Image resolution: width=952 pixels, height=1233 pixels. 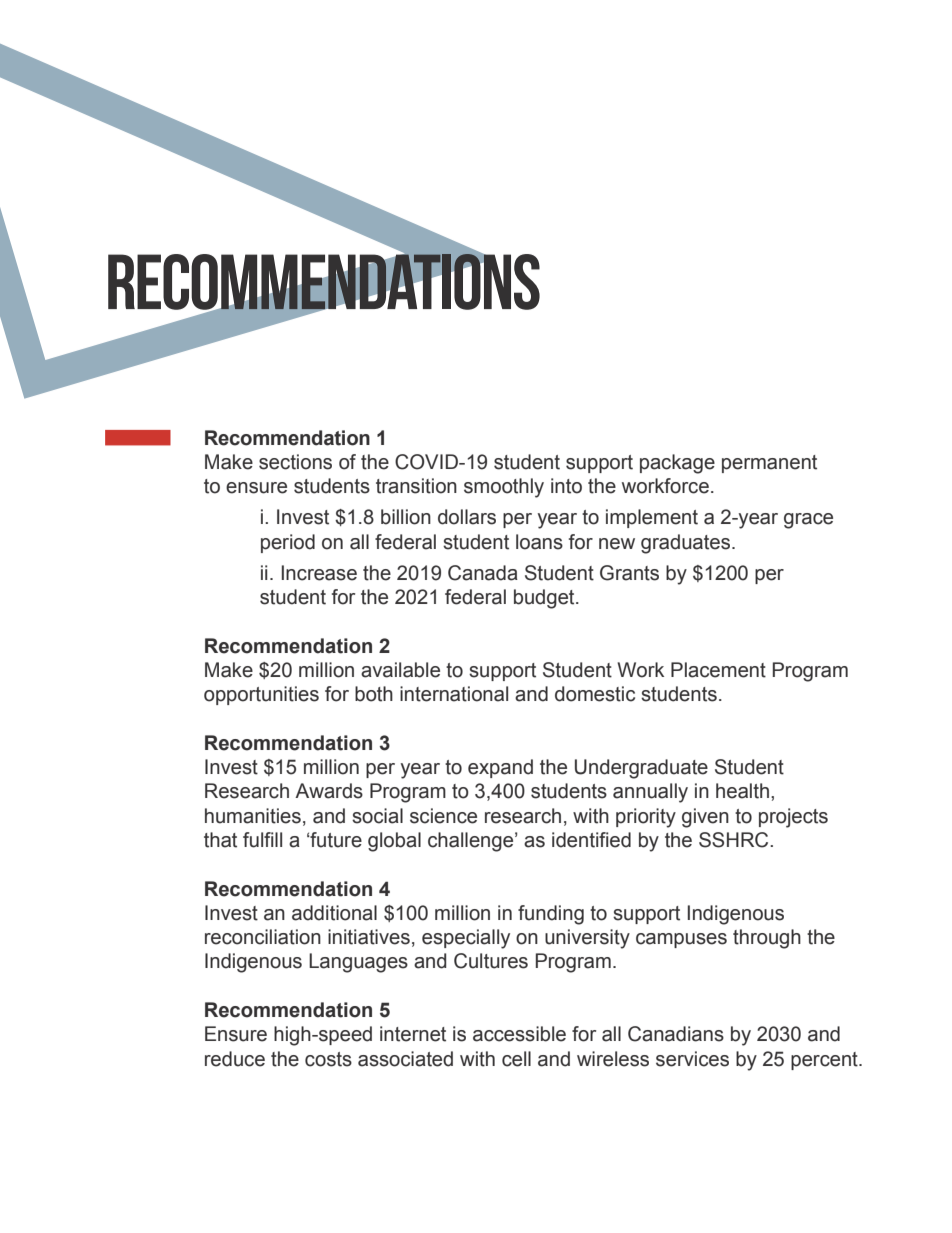 What do you see at coordinates (500, 768) in the image?
I see `expand` at bounding box center [500, 768].
